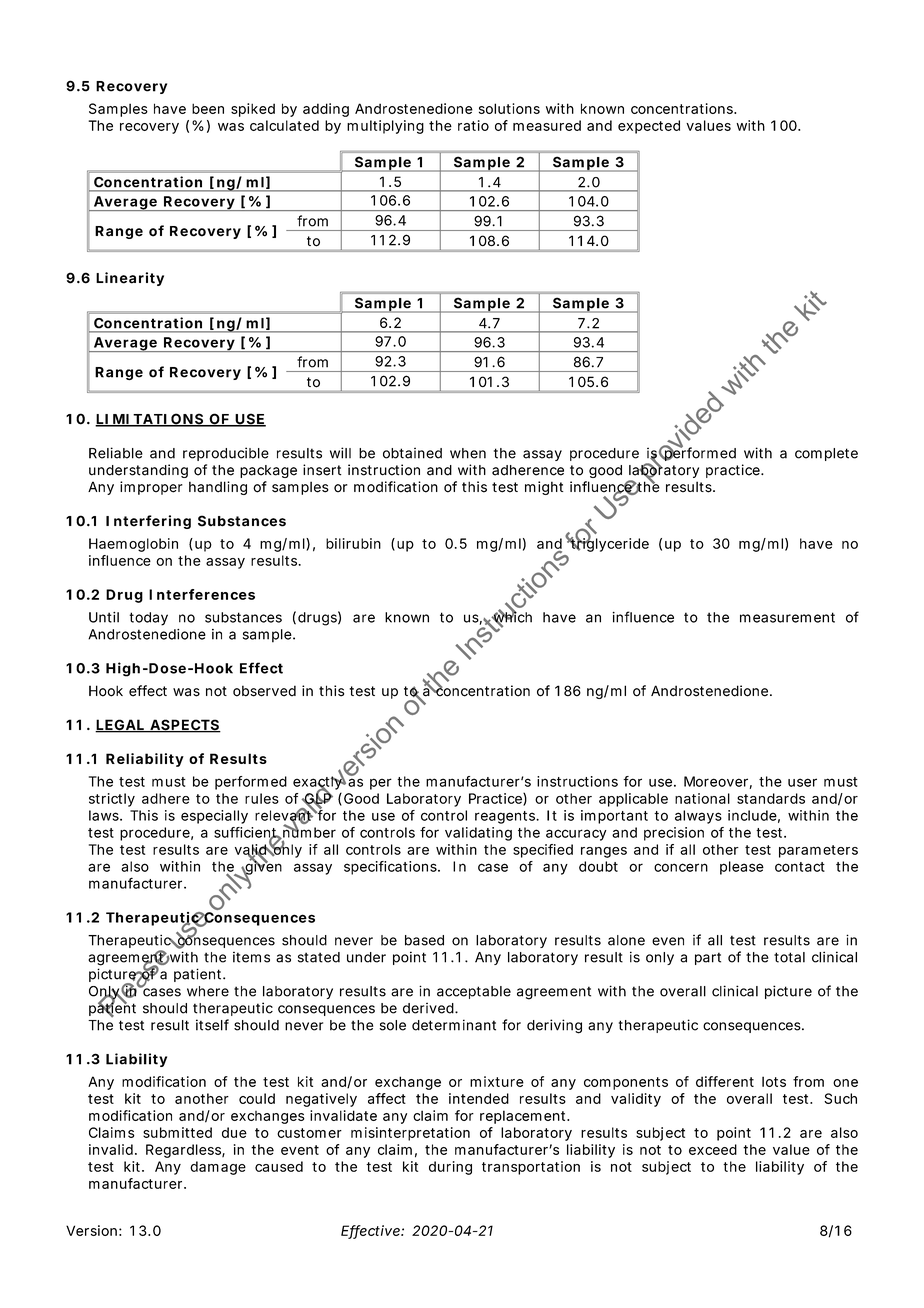 Image resolution: width=924 pixels, height=1308 pixels. What do you see at coordinates (509, 108) in the screenshot?
I see `solutions` at bounding box center [509, 108].
